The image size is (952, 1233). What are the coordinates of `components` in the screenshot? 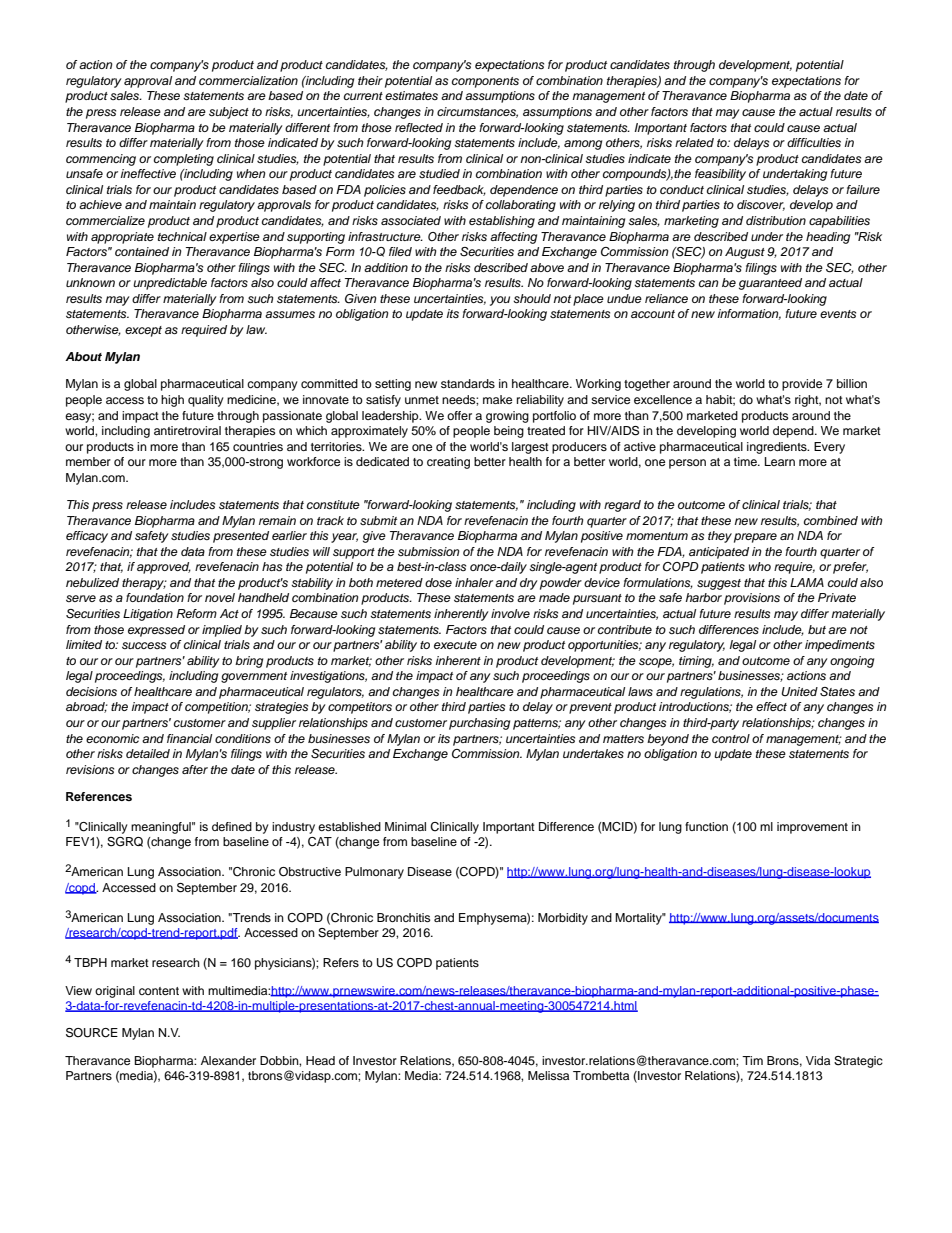 It's located at (485, 82).
